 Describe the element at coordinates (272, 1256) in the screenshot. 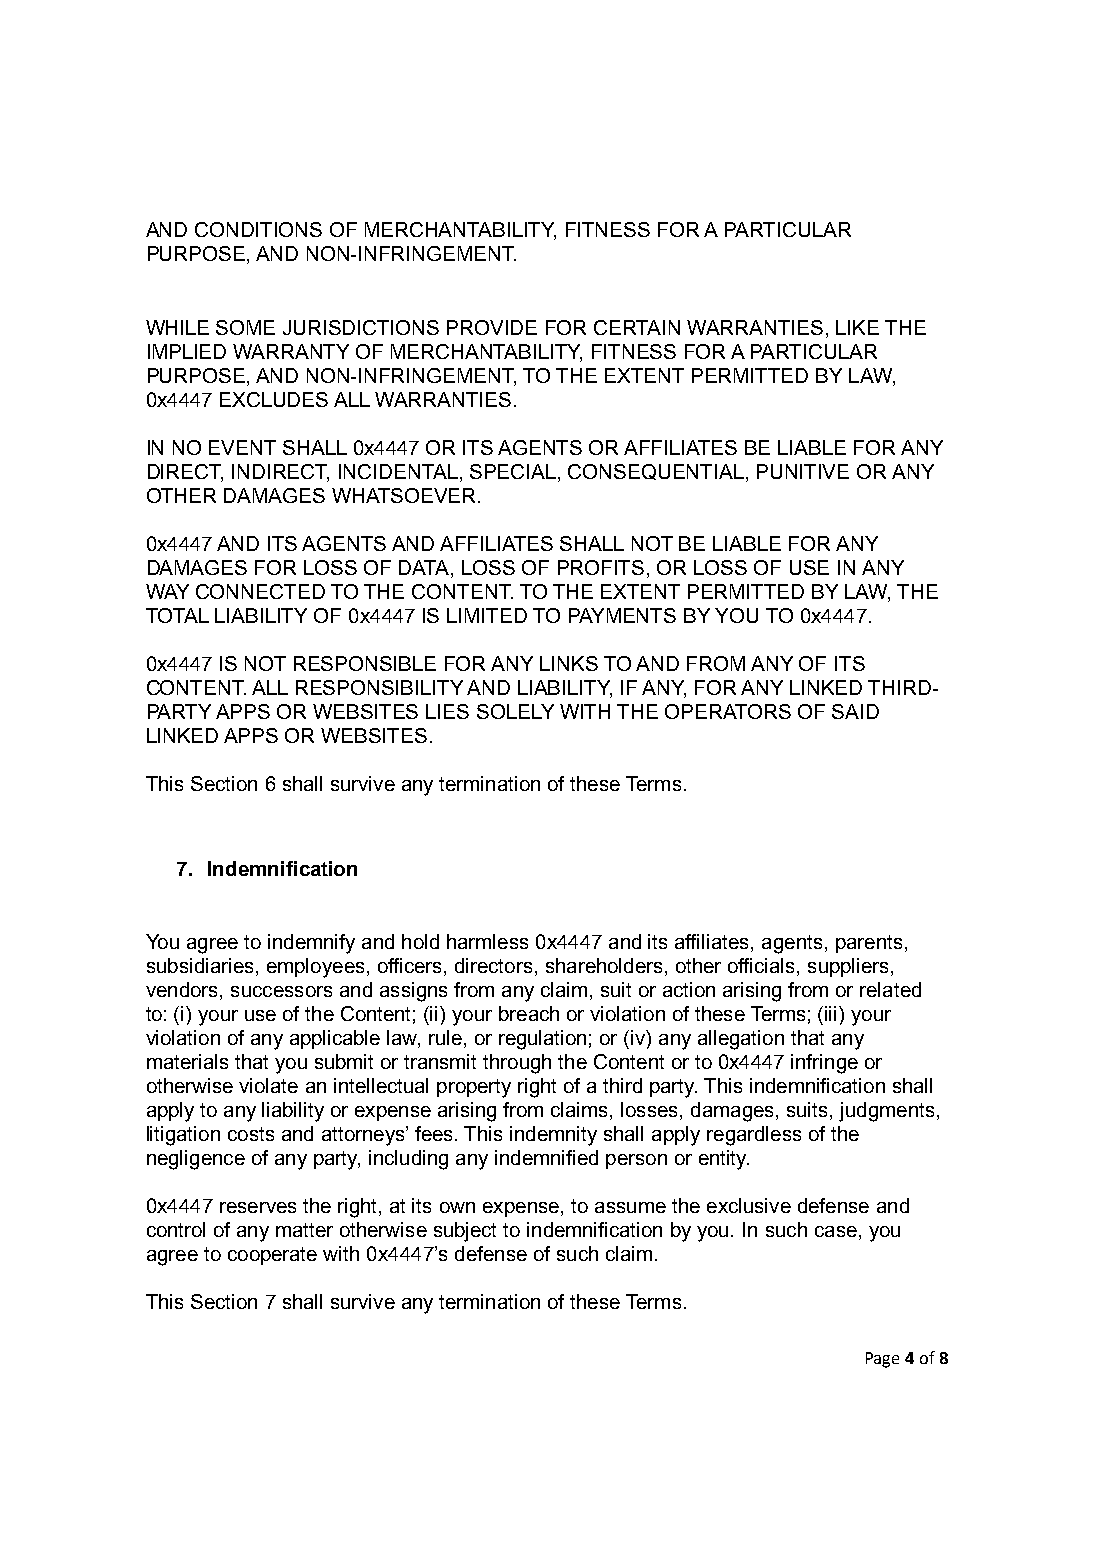

I see `cooperate` at that location.
